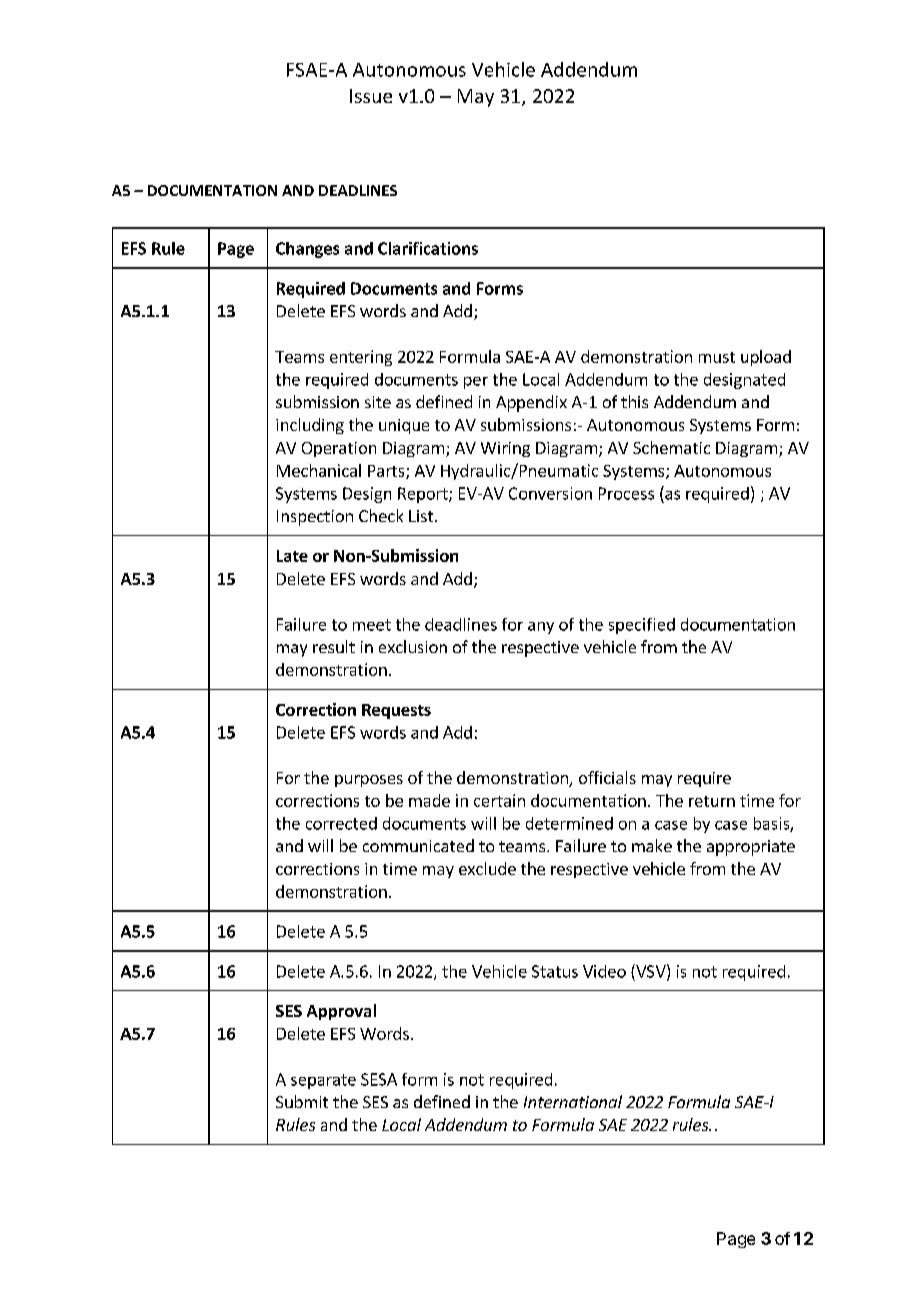 The width and height of the screenshot is (924, 1307). I want to click on separate, so click(323, 1081).
